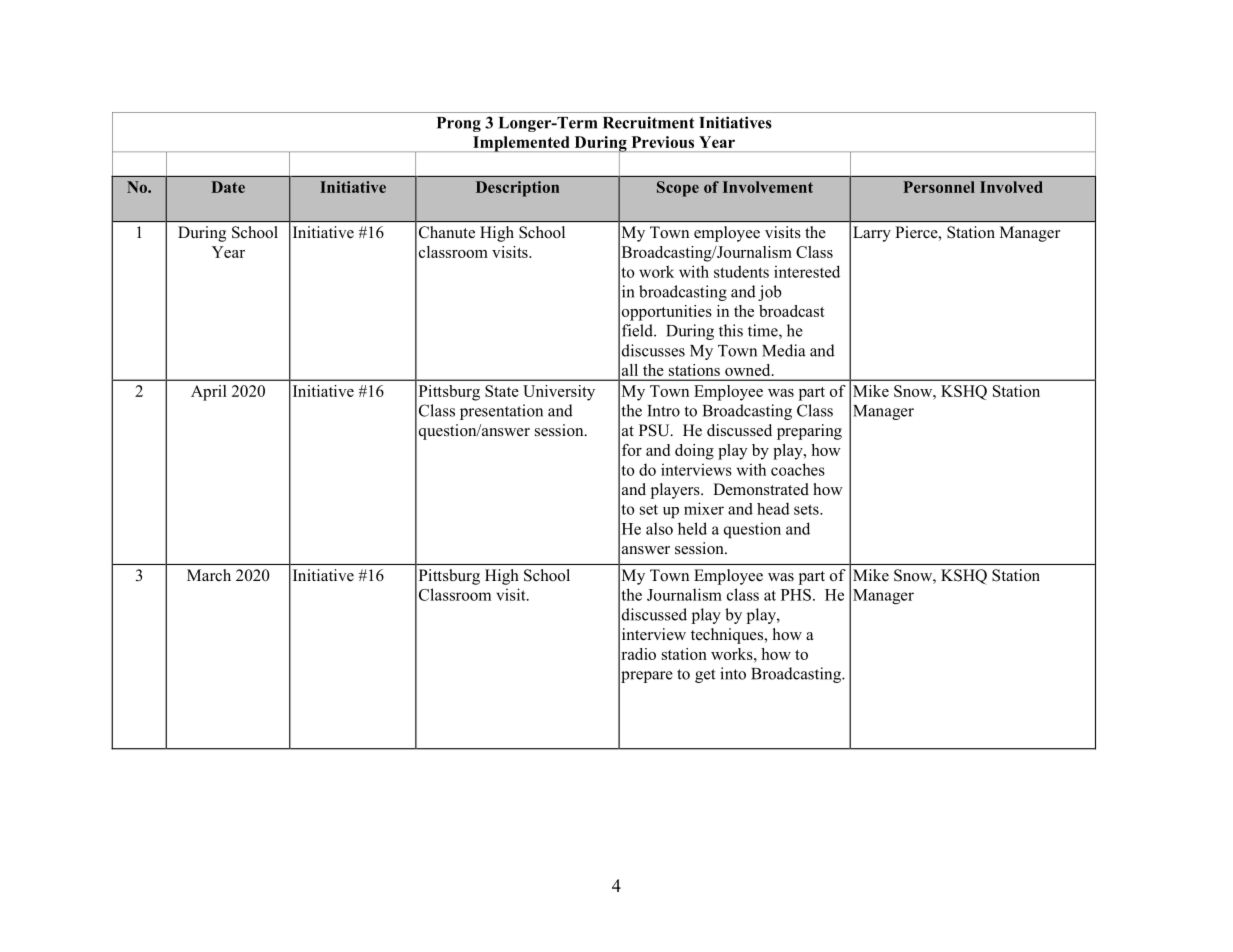 This image has height=952, width=1233. Describe the element at coordinates (228, 187) in the image. I see `Date` at that location.
